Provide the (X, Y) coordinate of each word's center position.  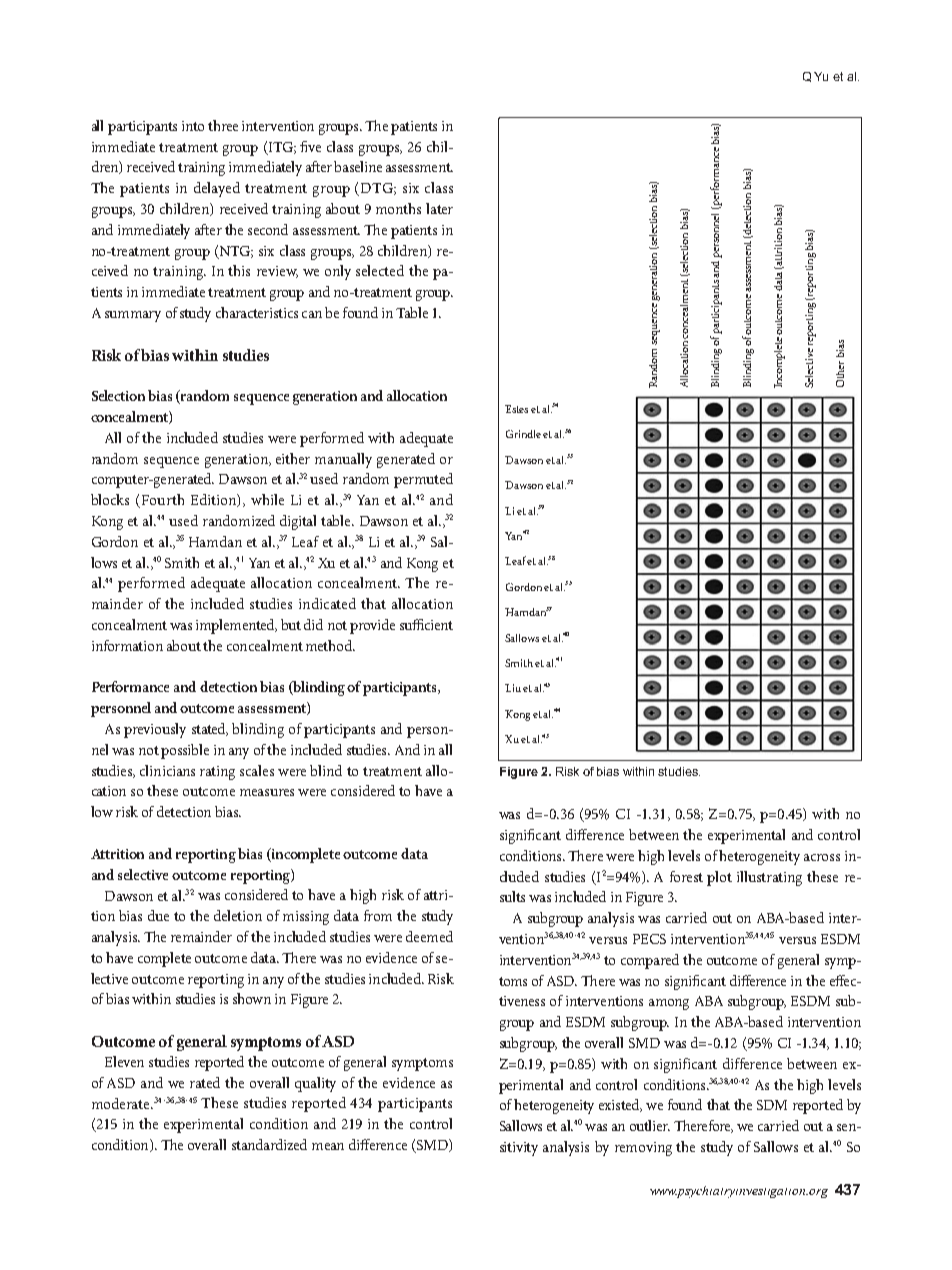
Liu (513, 688)
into (193, 126)
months (398, 208)
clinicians (167, 770)
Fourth (163, 499)
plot (719, 878)
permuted (423, 480)
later (439, 208)
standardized (269, 1144)
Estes (516, 409)
